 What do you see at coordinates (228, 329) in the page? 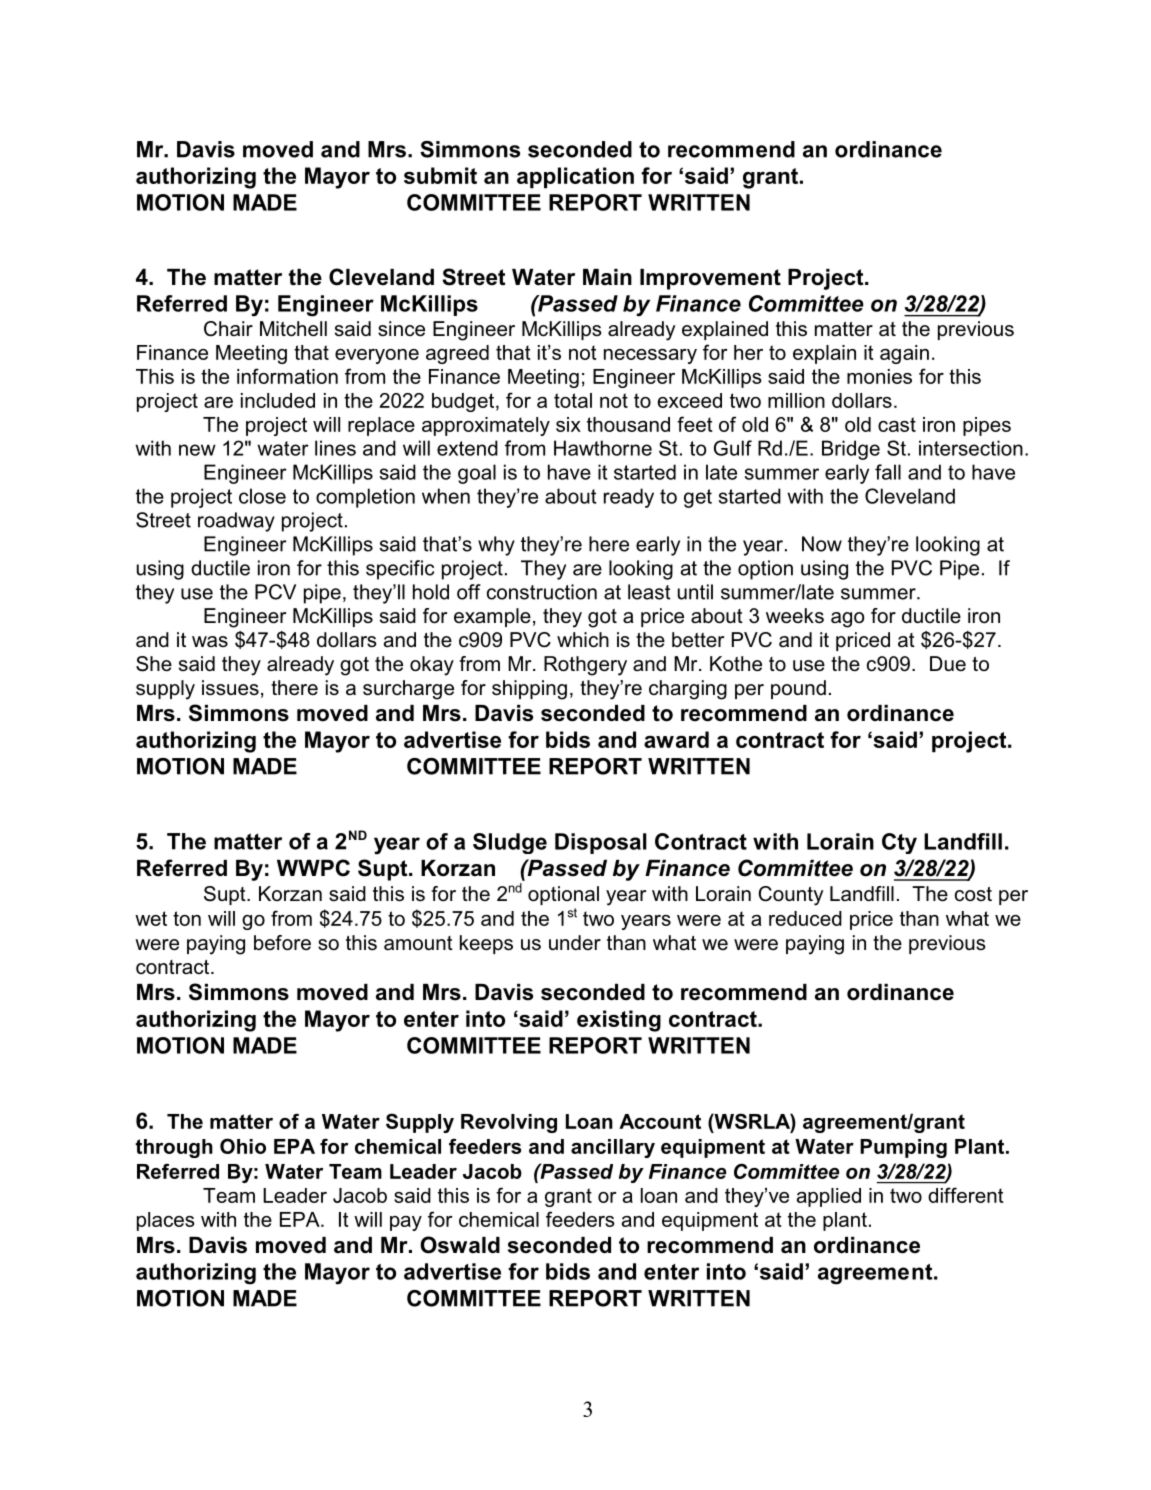
I see `Chair` at bounding box center [228, 329].
